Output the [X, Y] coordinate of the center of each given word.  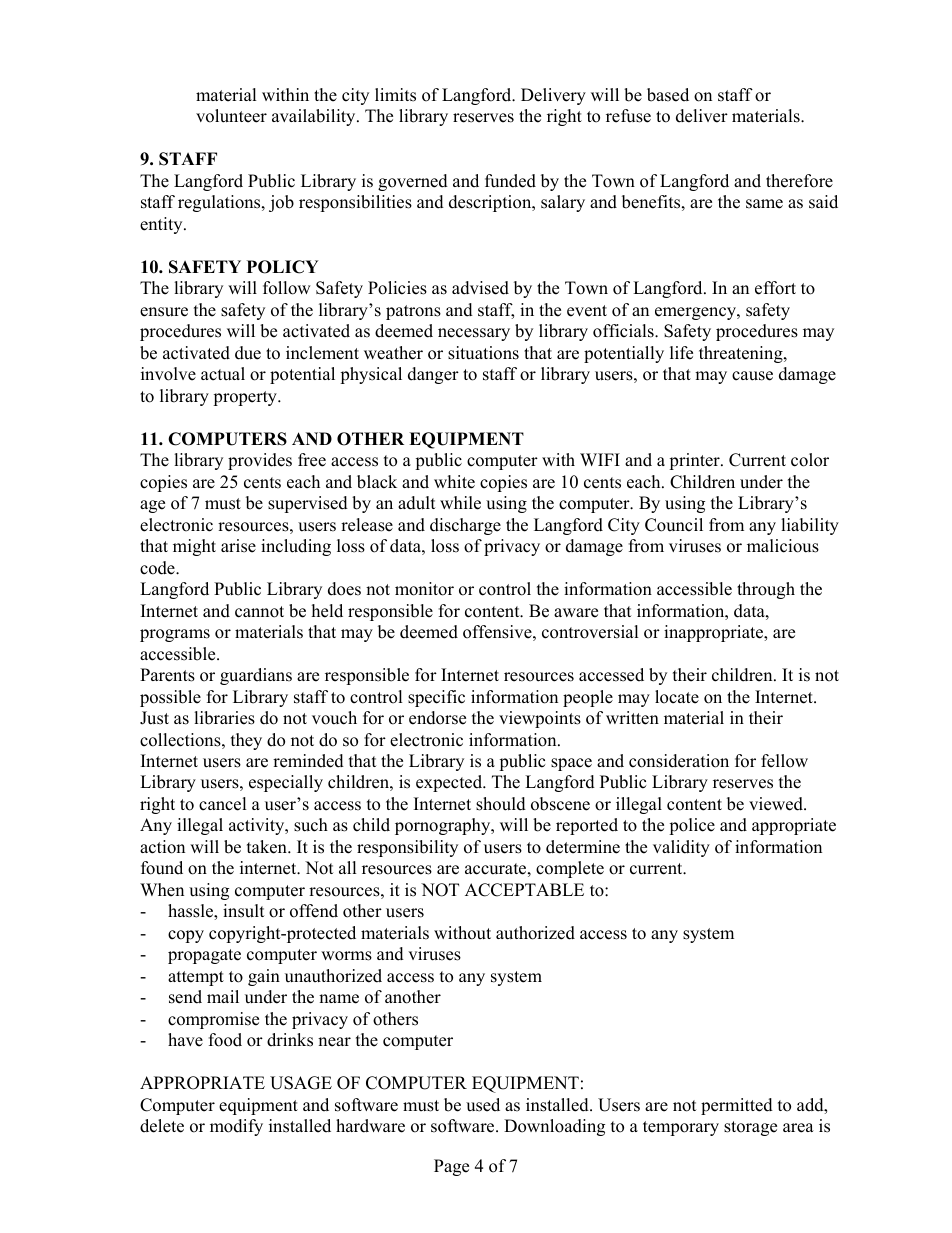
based [668, 95]
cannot [259, 612]
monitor [424, 589]
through [766, 590]
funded [510, 181]
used [483, 1105]
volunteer [231, 116]
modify [236, 1127]
